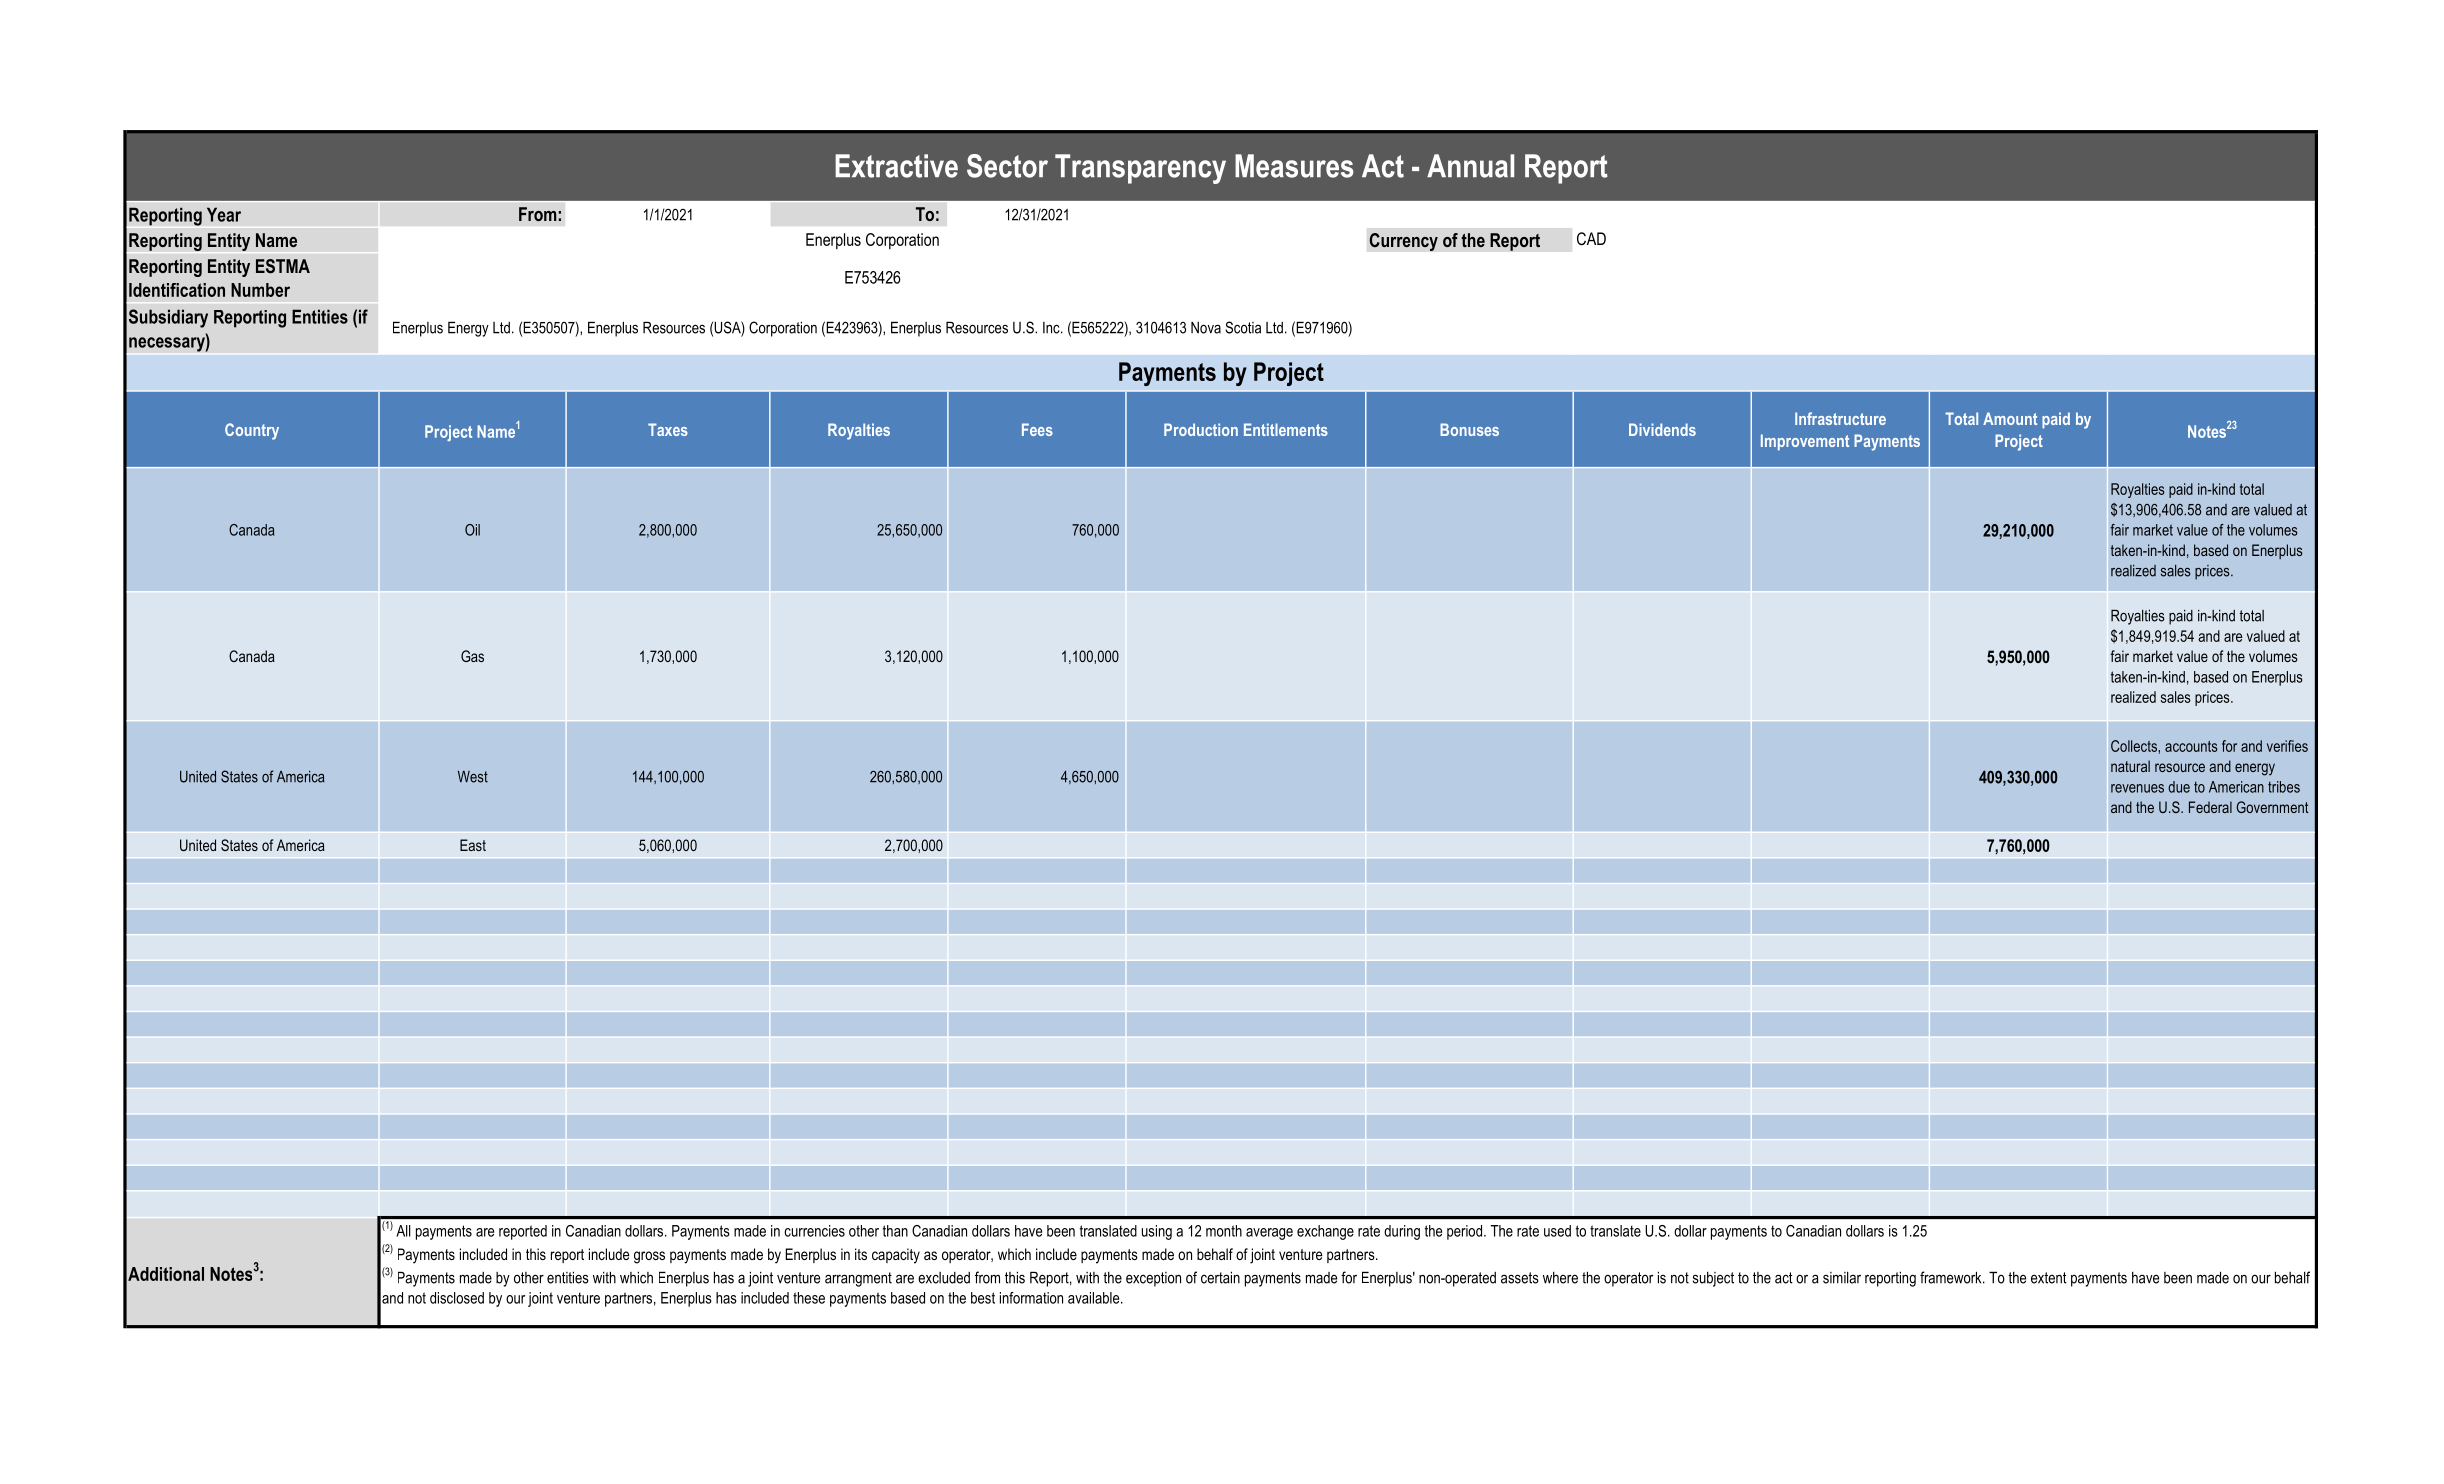 The height and width of the image is (1484, 2444). What do you see at coordinates (1220, 1277) in the image?
I see `certain` at bounding box center [1220, 1277].
